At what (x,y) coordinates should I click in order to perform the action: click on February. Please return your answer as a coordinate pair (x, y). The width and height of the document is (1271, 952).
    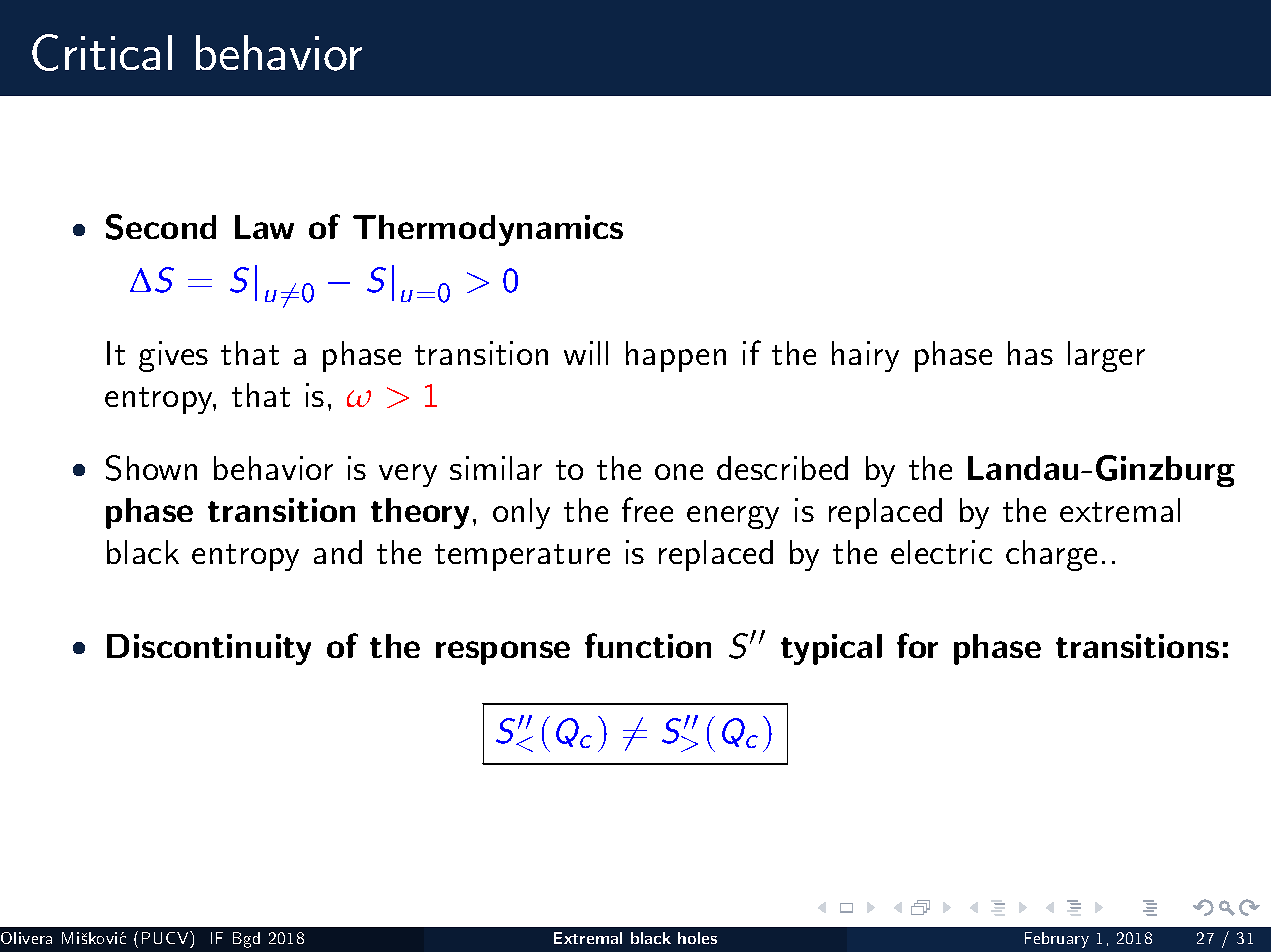
    Looking at the image, I should click on (1057, 940).
